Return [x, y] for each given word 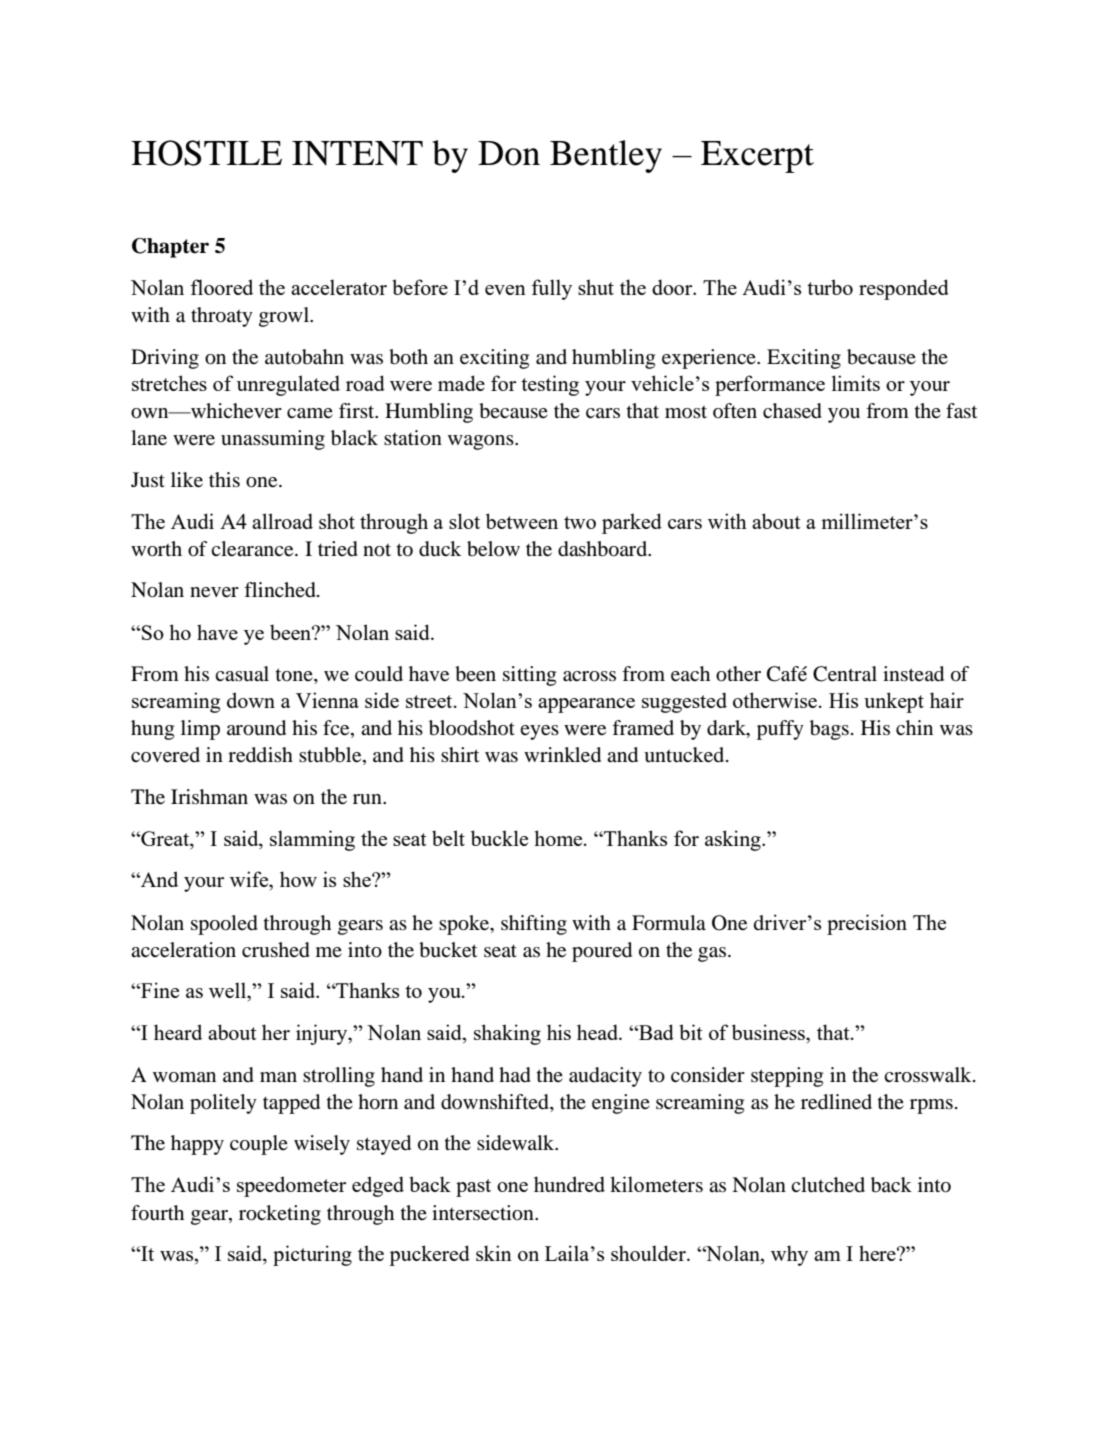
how [298, 879]
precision [867, 924]
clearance [253, 549]
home [559, 838]
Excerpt [757, 157]
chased [792, 411]
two [580, 522]
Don [509, 153]
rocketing [280, 1215]
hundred [569, 1184]
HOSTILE [206, 153]
